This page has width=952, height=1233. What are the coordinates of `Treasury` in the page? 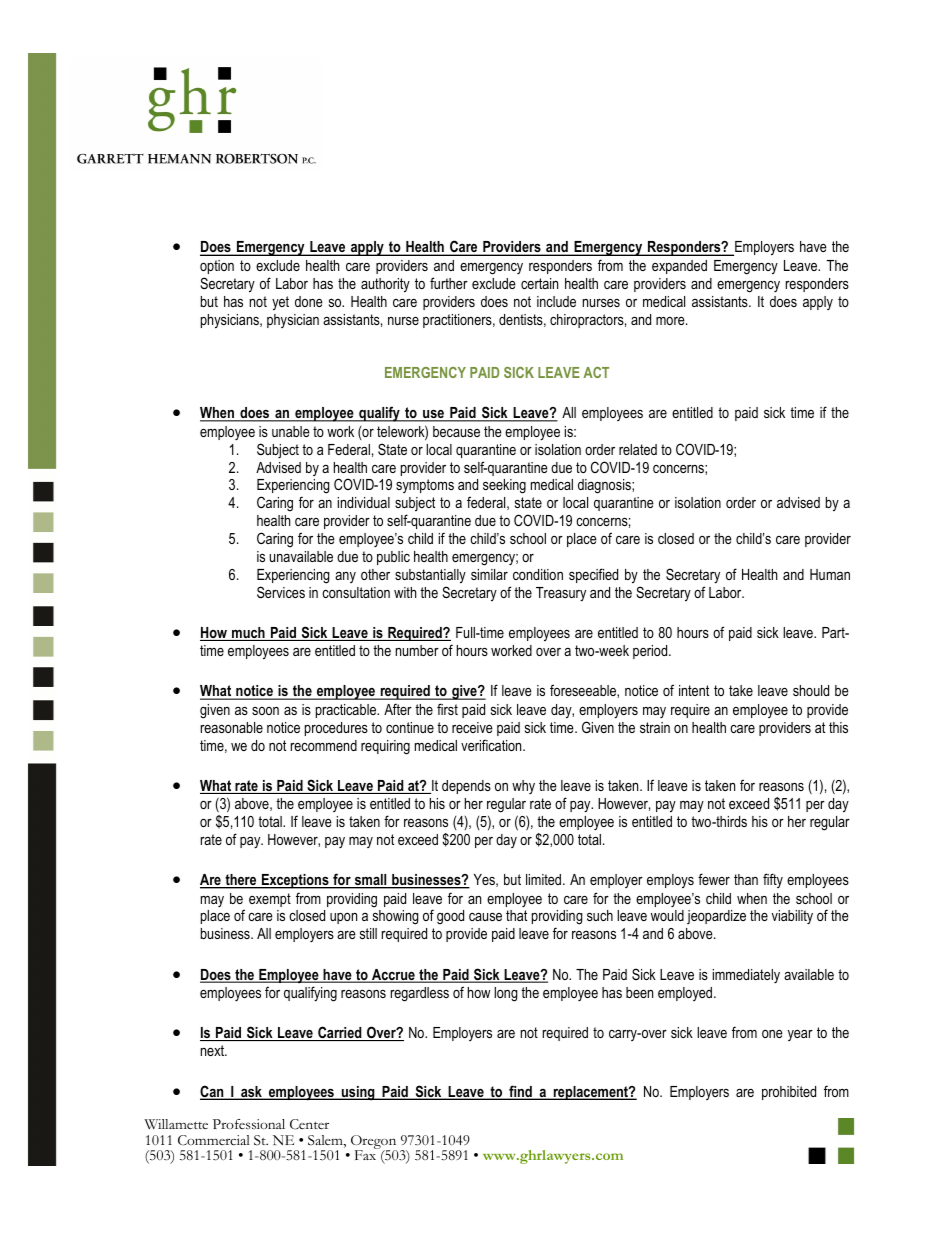 It's located at (561, 594).
